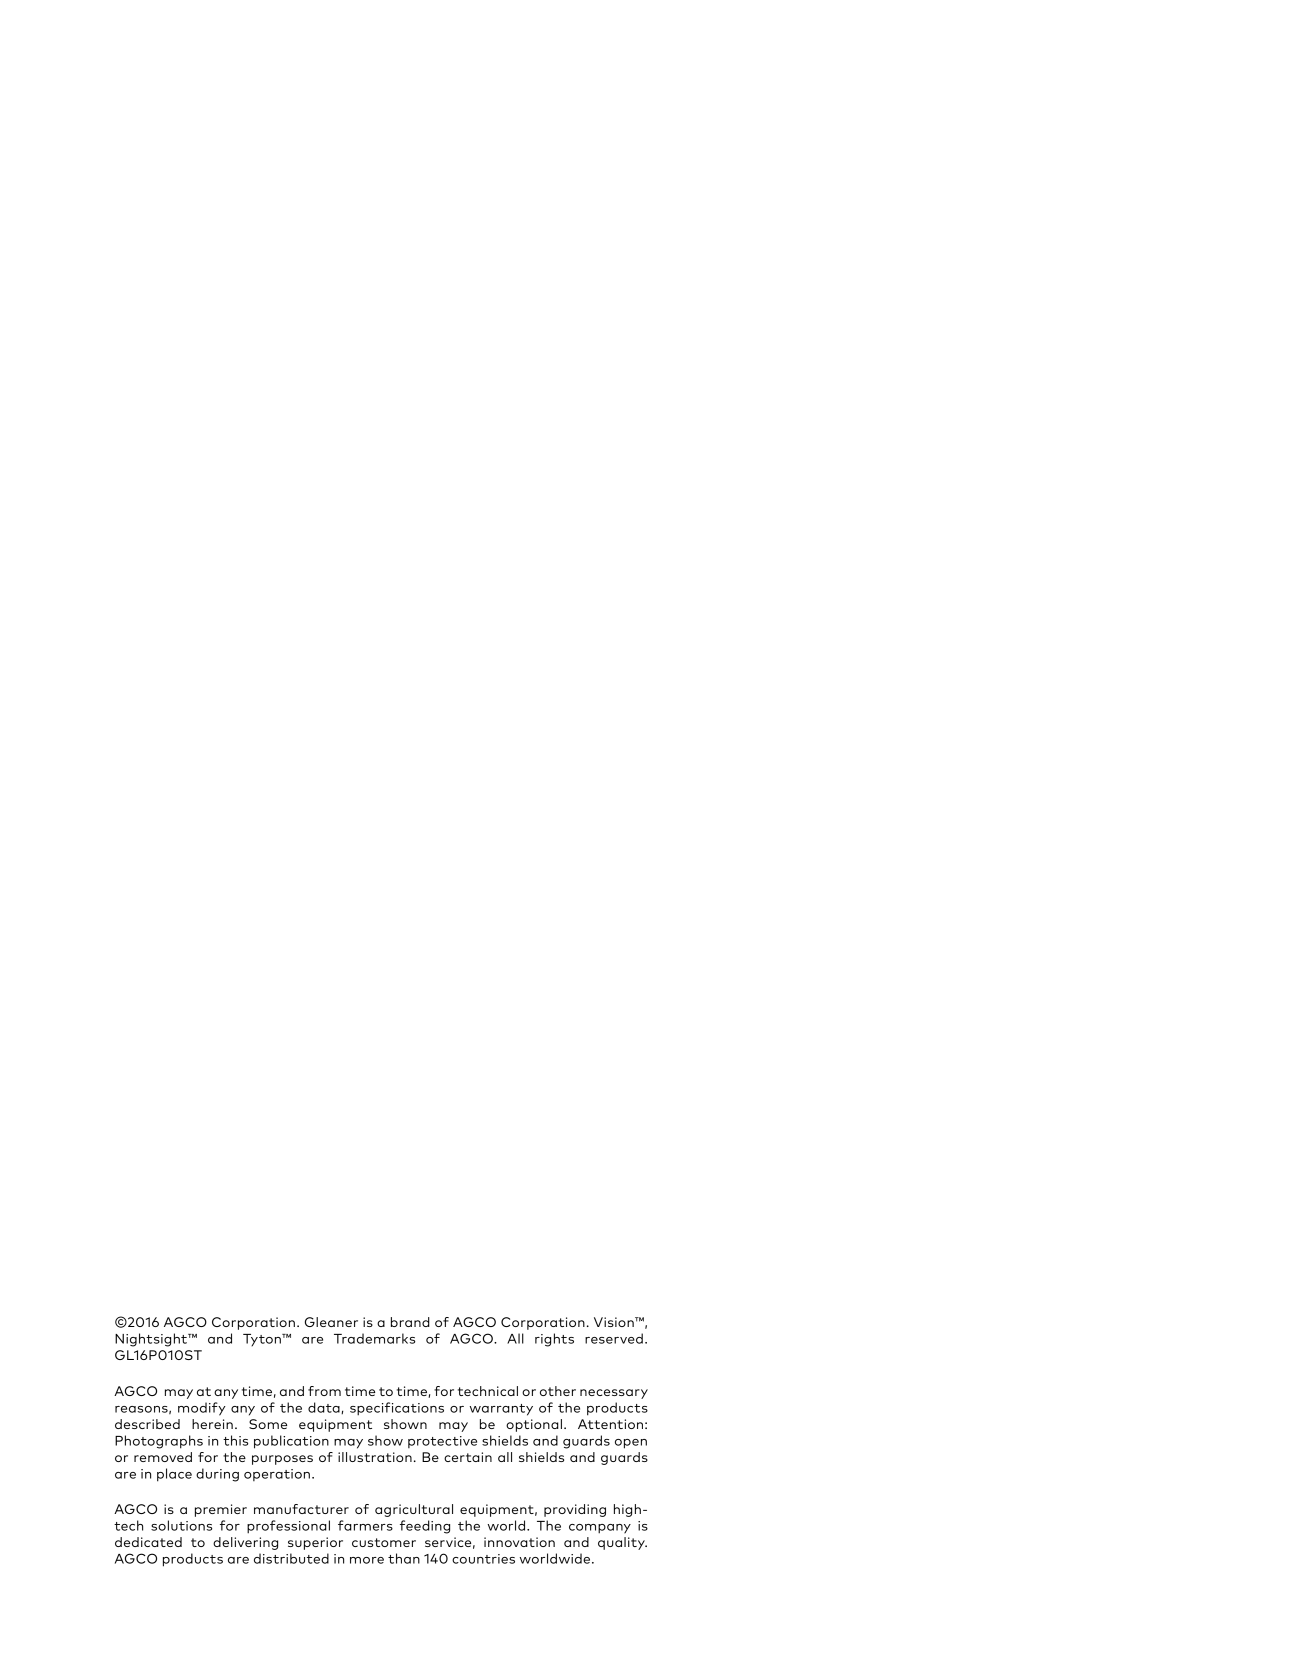 The image size is (1296, 1678). I want to click on premier, so click(221, 1510).
